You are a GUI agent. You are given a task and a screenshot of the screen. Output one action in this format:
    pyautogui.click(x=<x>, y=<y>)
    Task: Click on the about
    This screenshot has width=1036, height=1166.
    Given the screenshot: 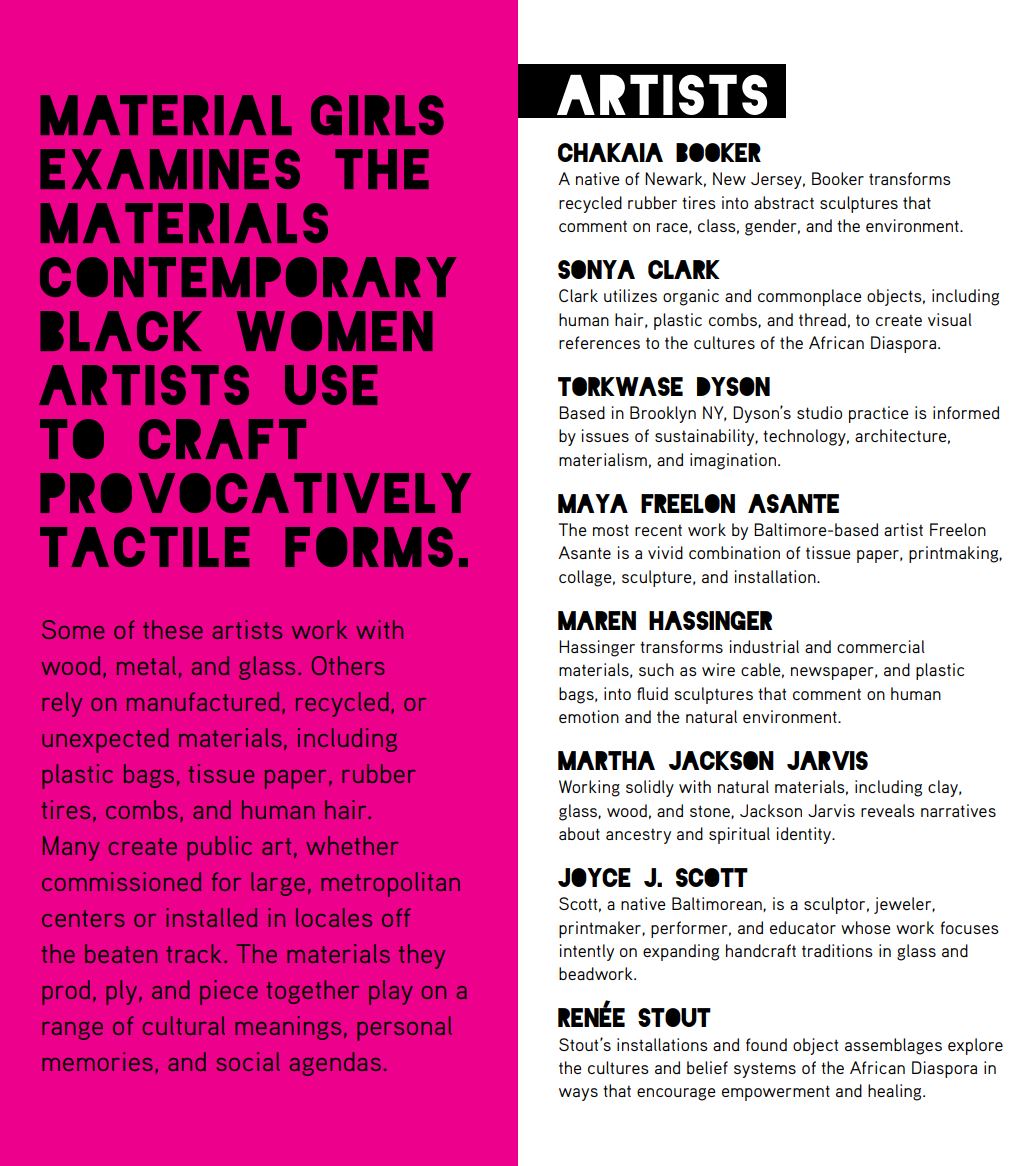 What is the action you would take?
    pyautogui.click(x=579, y=833)
